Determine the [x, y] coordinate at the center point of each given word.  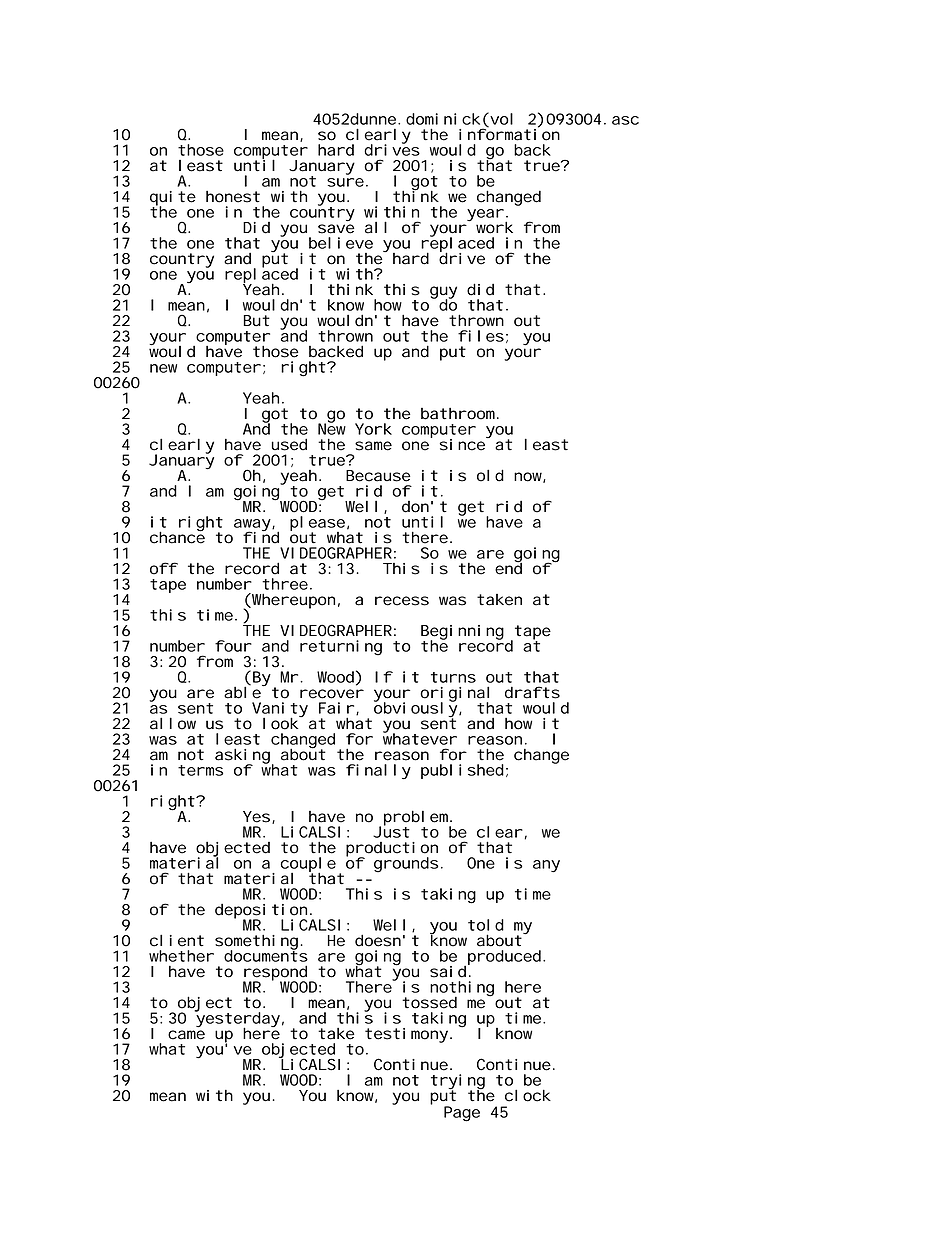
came [186, 1035]
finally [378, 771]
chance [177, 536]
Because [378, 476]
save [336, 229]
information [509, 133]
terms [200, 770]
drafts [532, 692]
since [464, 444]
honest [233, 197]
